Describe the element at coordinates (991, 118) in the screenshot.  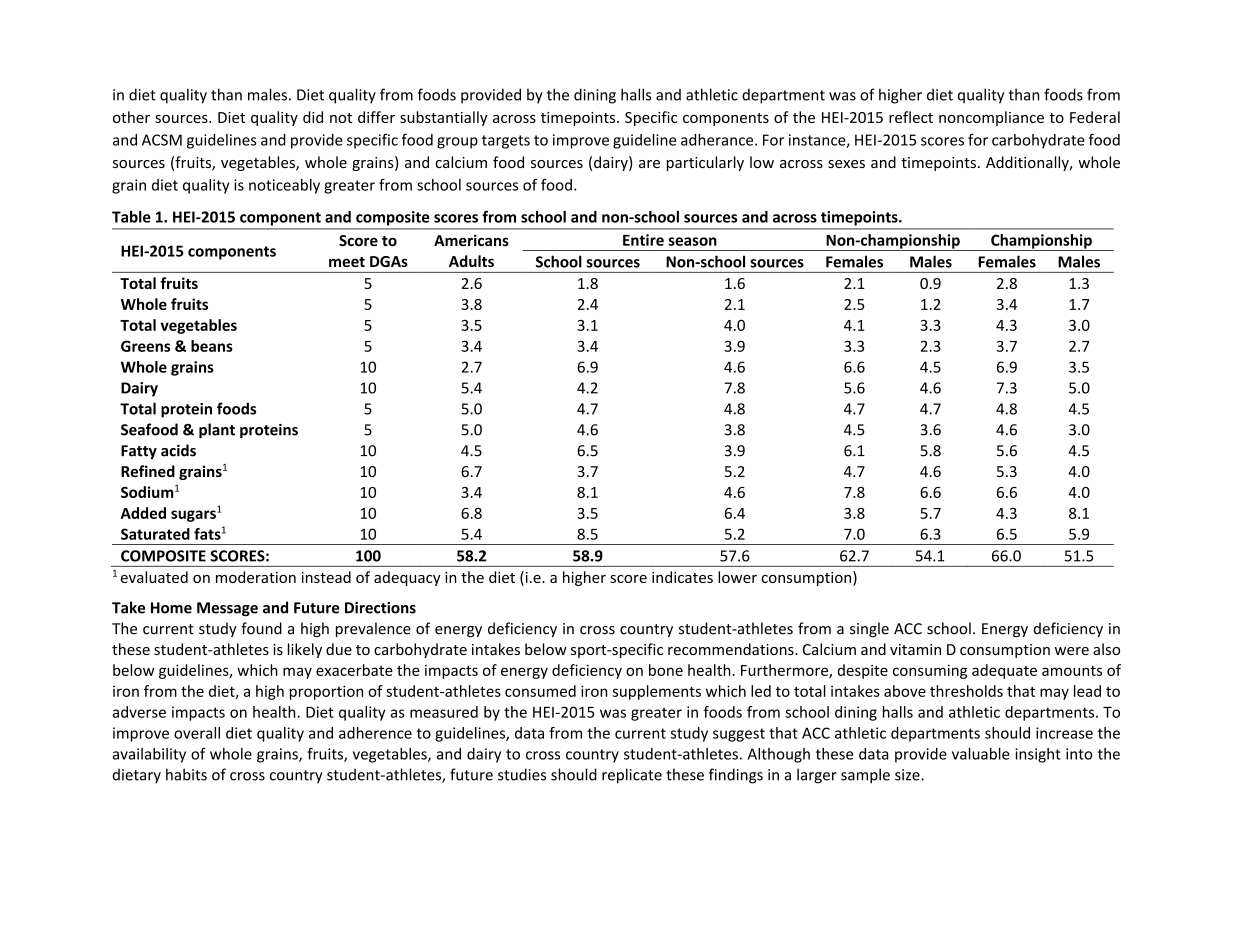
I see `noncompliance` at that location.
